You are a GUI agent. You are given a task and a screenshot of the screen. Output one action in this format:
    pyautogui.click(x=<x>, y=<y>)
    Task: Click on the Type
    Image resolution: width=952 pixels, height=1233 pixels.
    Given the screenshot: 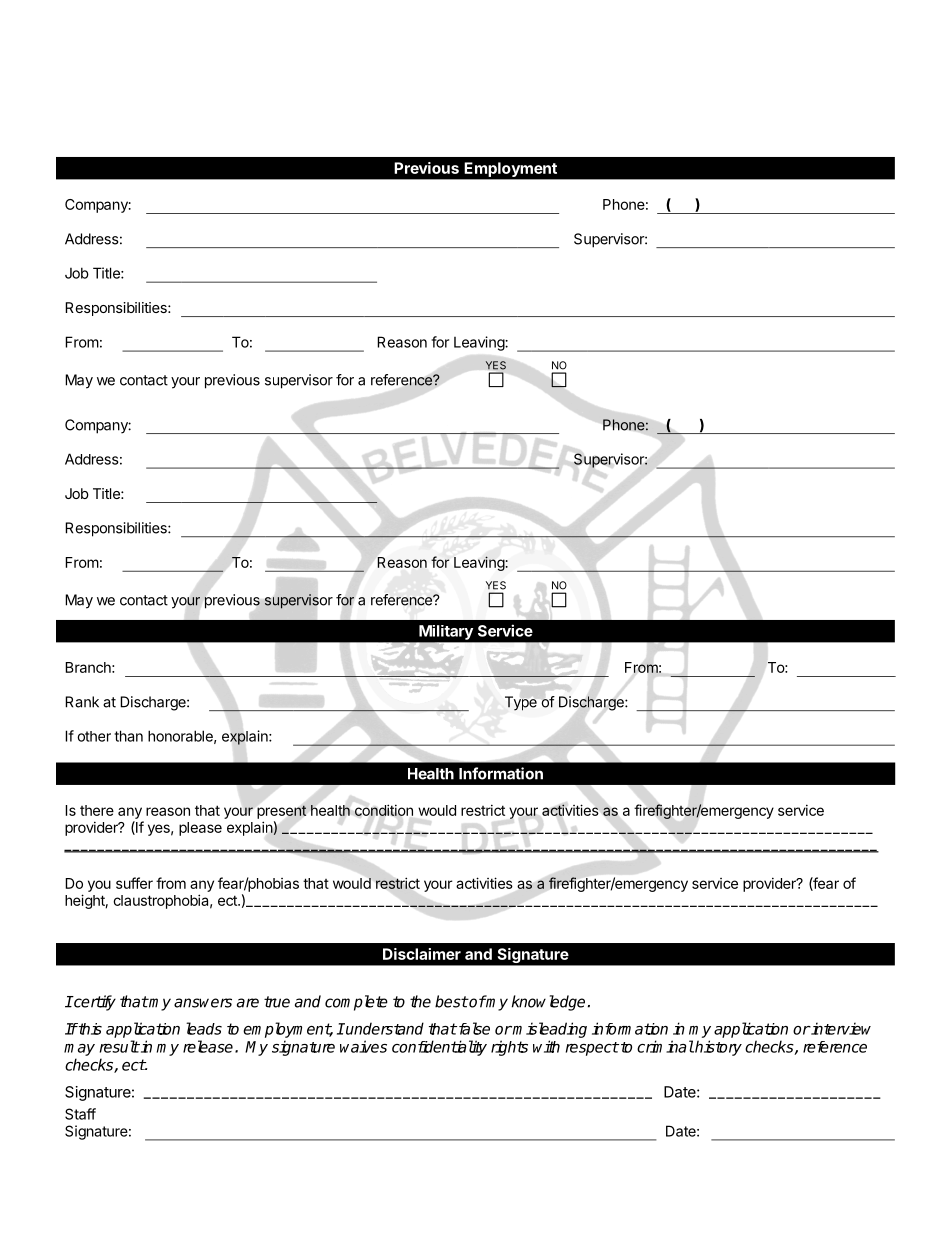 What is the action you would take?
    pyautogui.click(x=521, y=703)
